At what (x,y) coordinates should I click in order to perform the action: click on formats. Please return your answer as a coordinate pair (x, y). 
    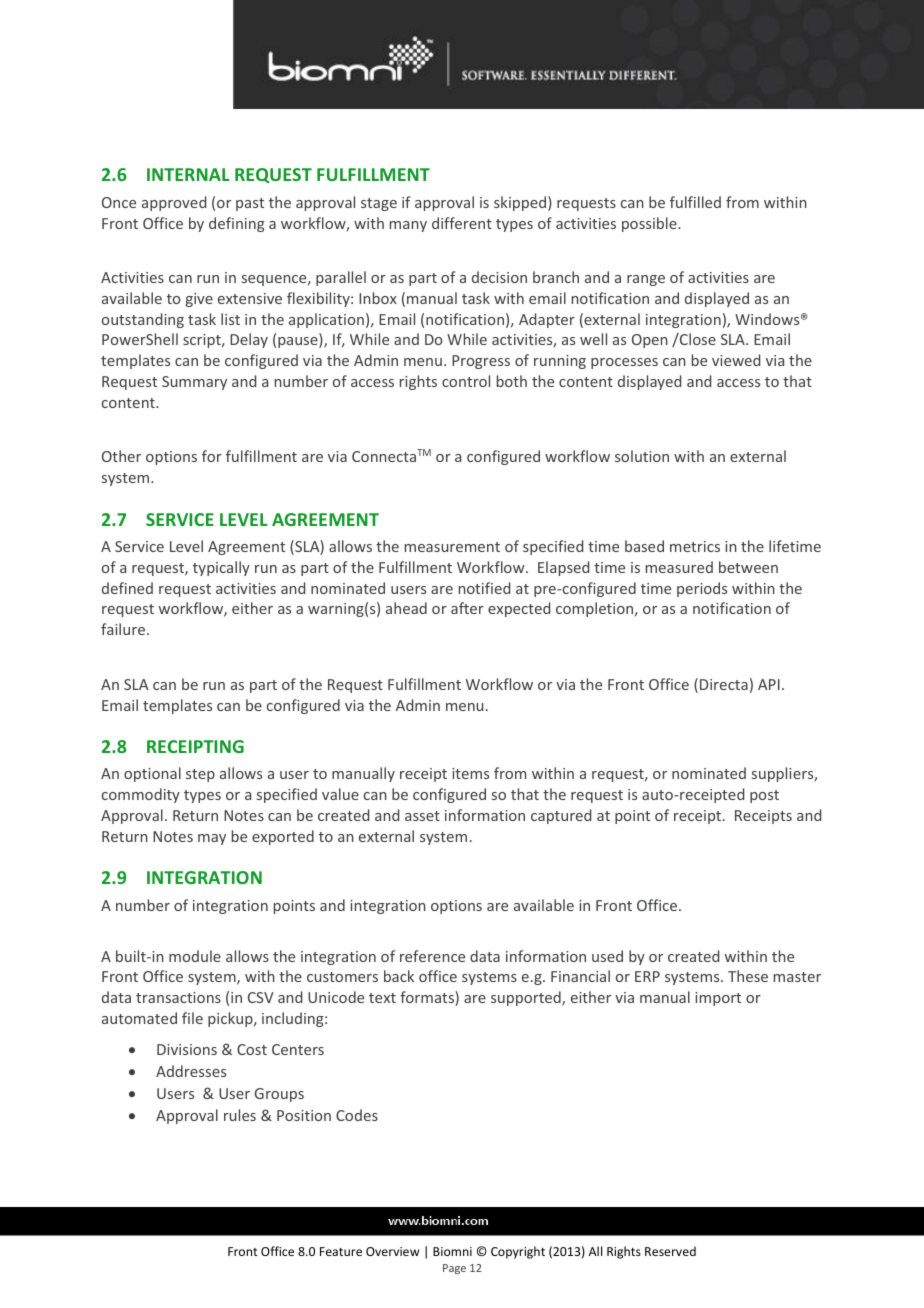
    Looking at the image, I should click on (428, 998).
